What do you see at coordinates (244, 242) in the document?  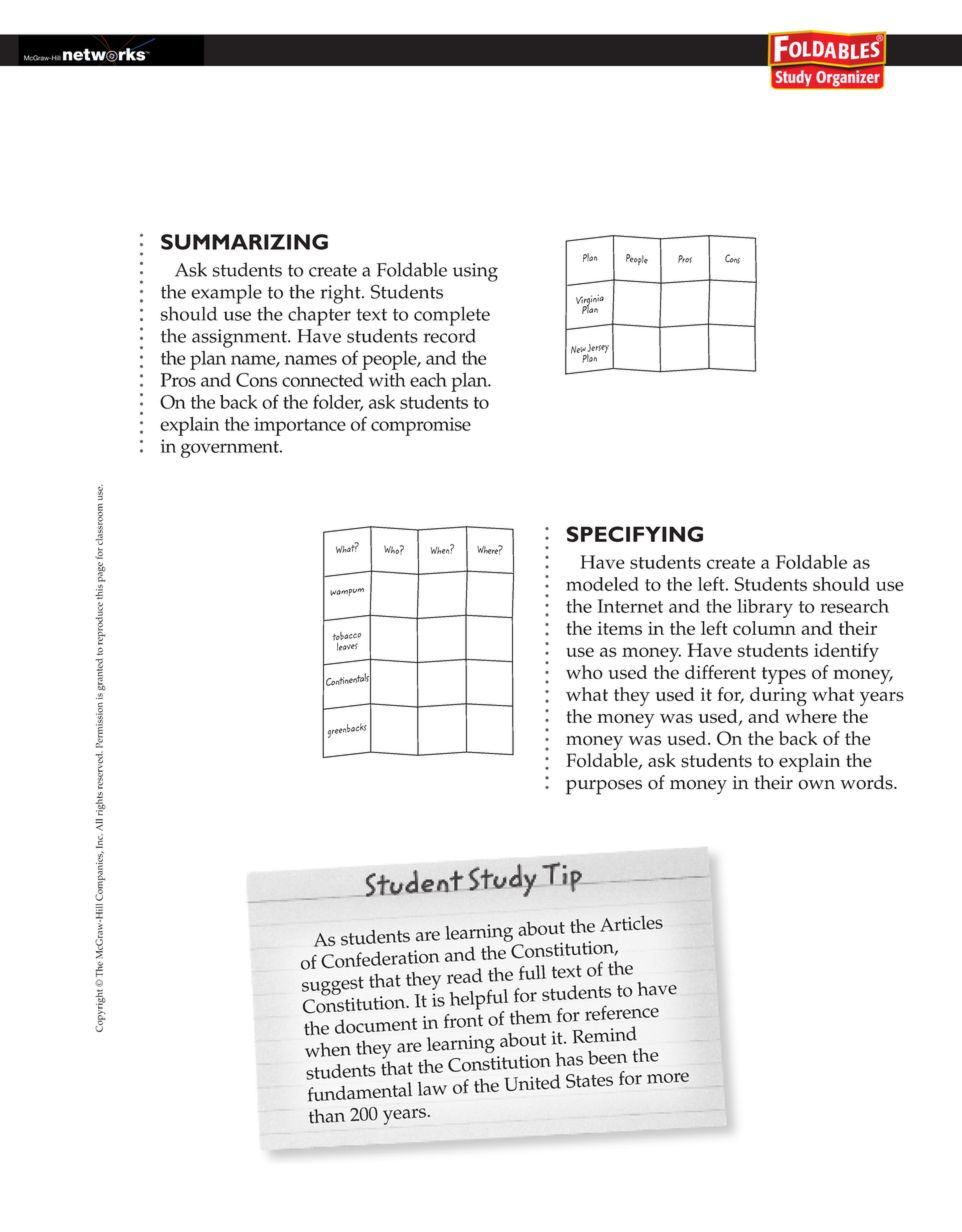 I see `SUMMARIZING` at bounding box center [244, 242].
